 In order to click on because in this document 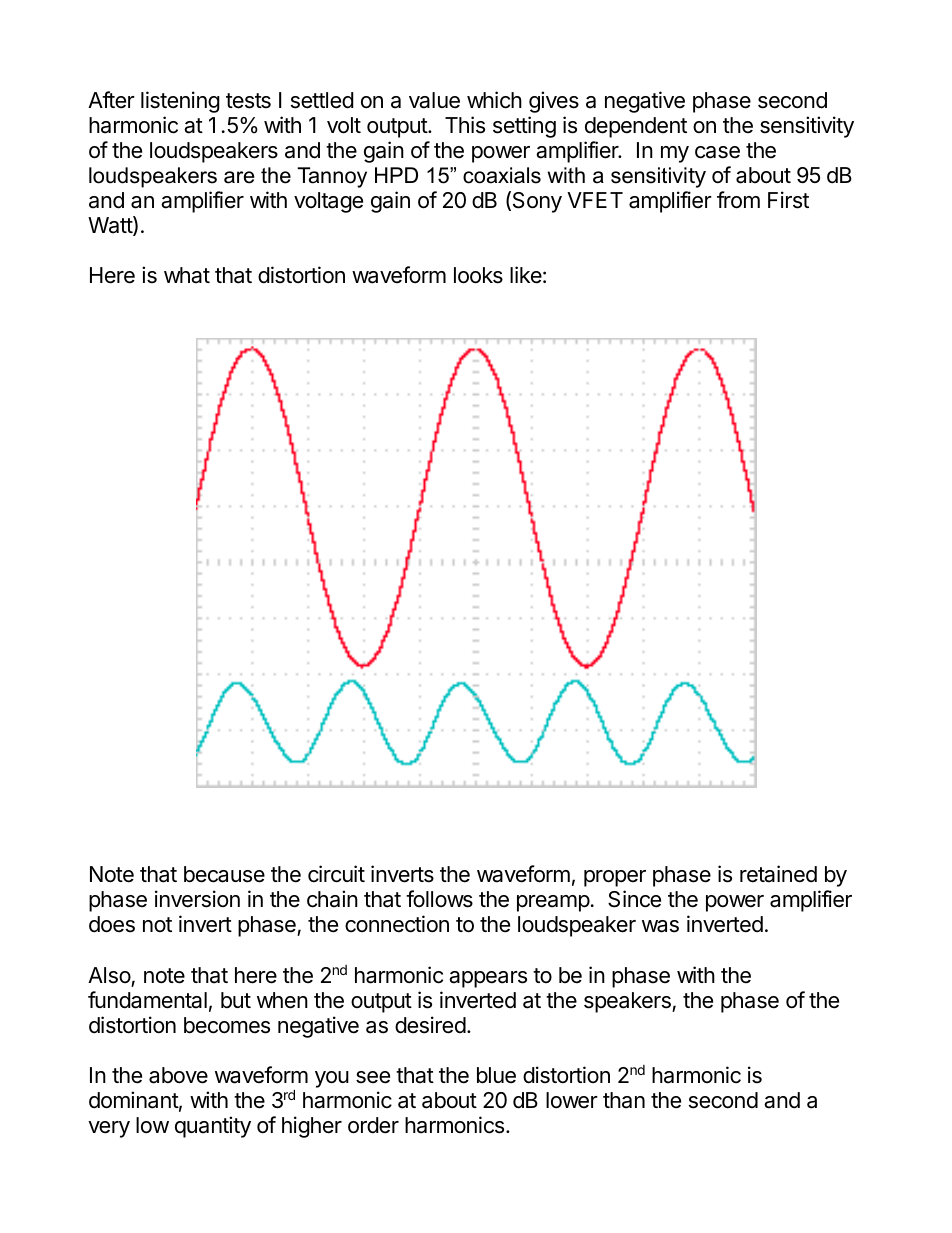, I will do `click(224, 874)`.
